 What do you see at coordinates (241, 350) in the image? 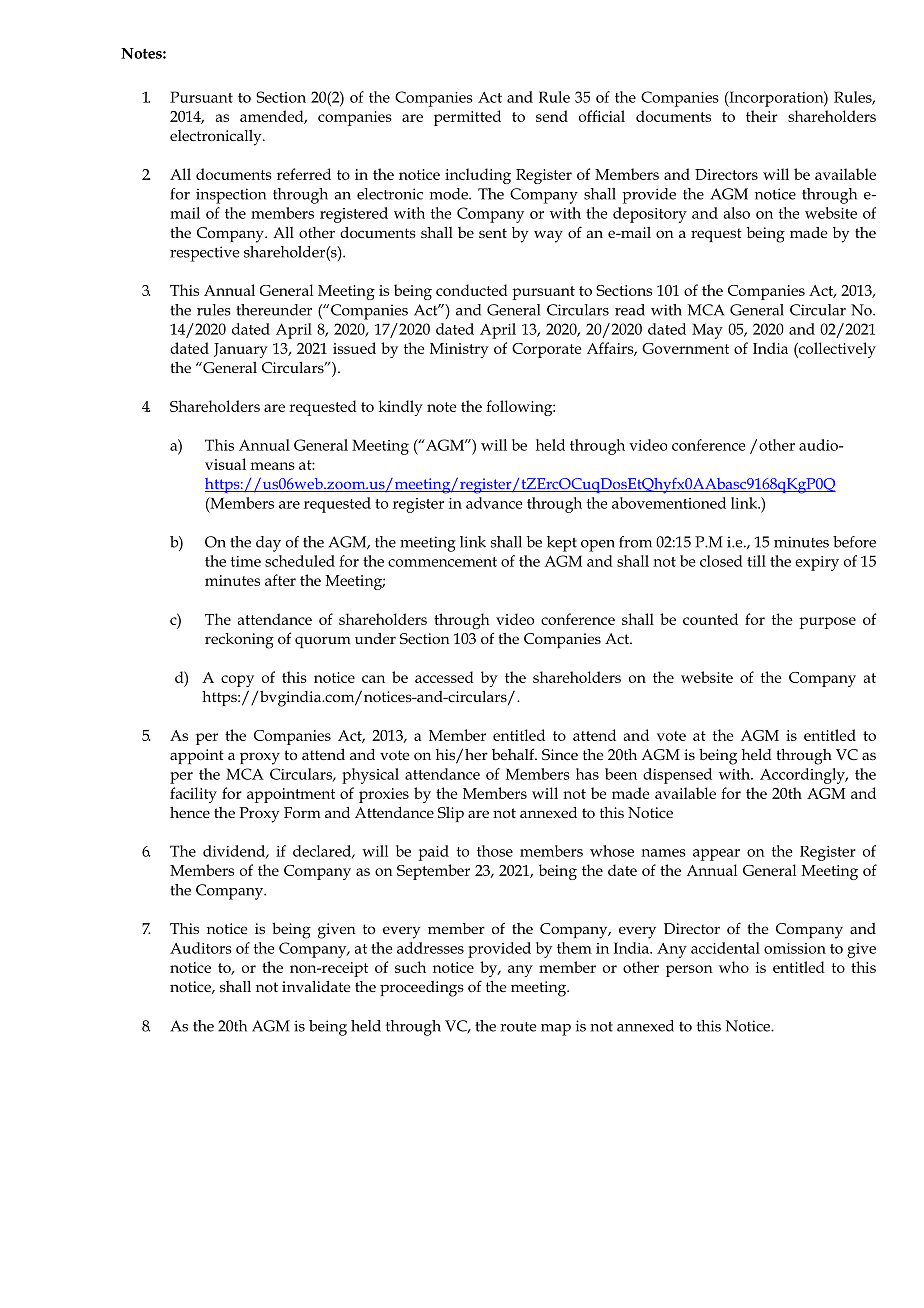
I see `January` at bounding box center [241, 350].
